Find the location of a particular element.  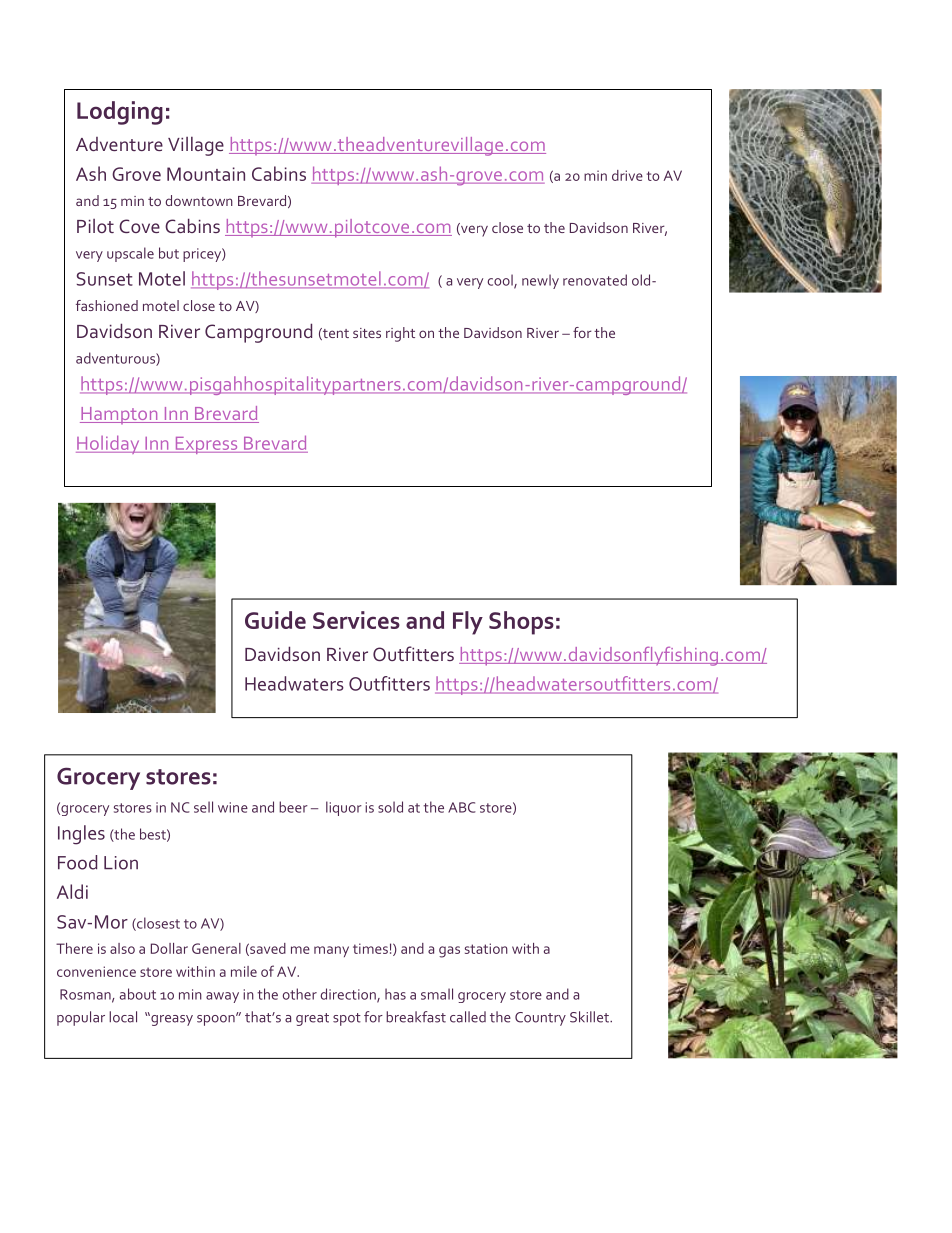

Mountain is located at coordinates (206, 174).
